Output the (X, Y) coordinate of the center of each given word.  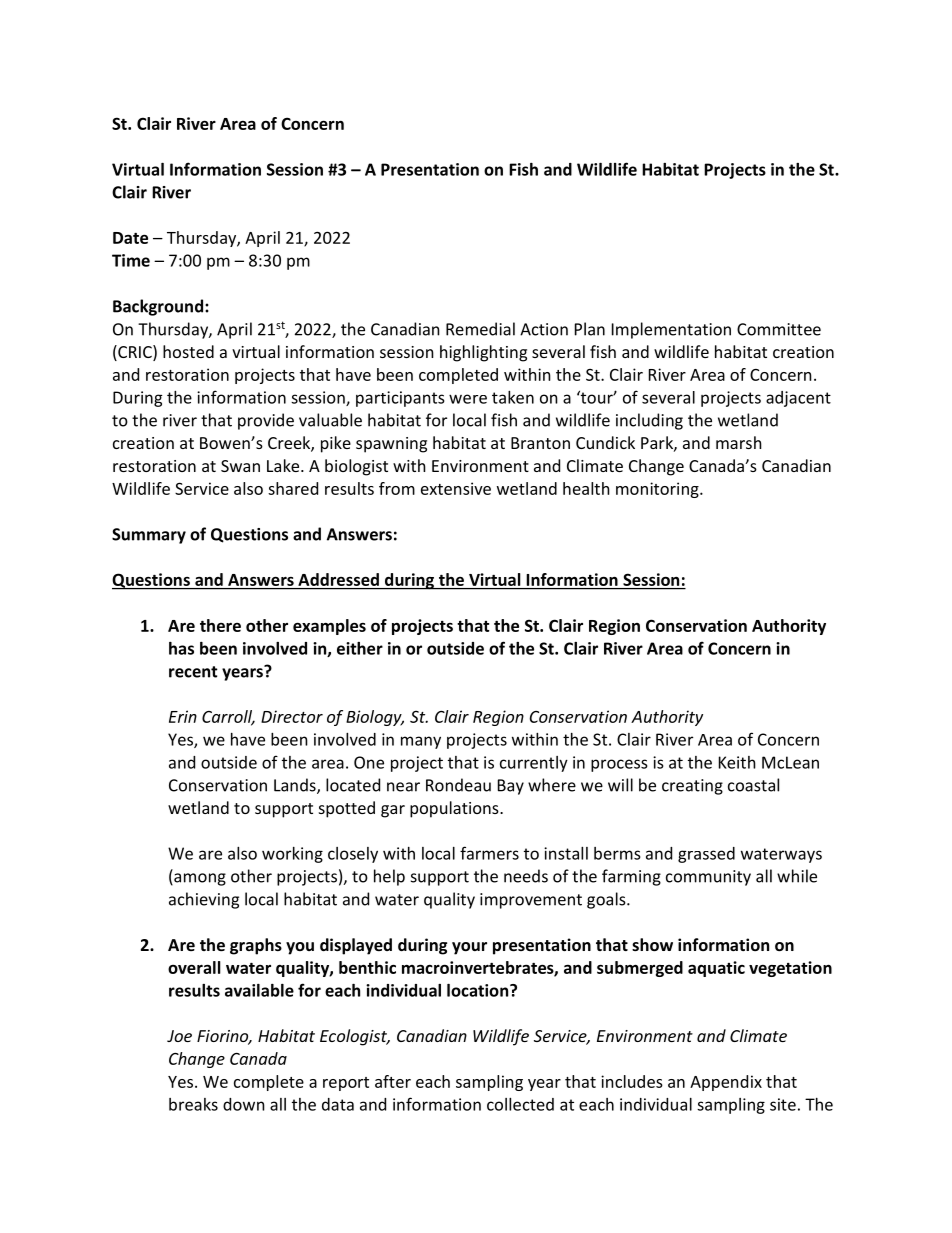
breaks (193, 1104)
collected (520, 1104)
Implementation (671, 330)
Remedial (480, 329)
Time (131, 260)
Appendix (726, 1083)
